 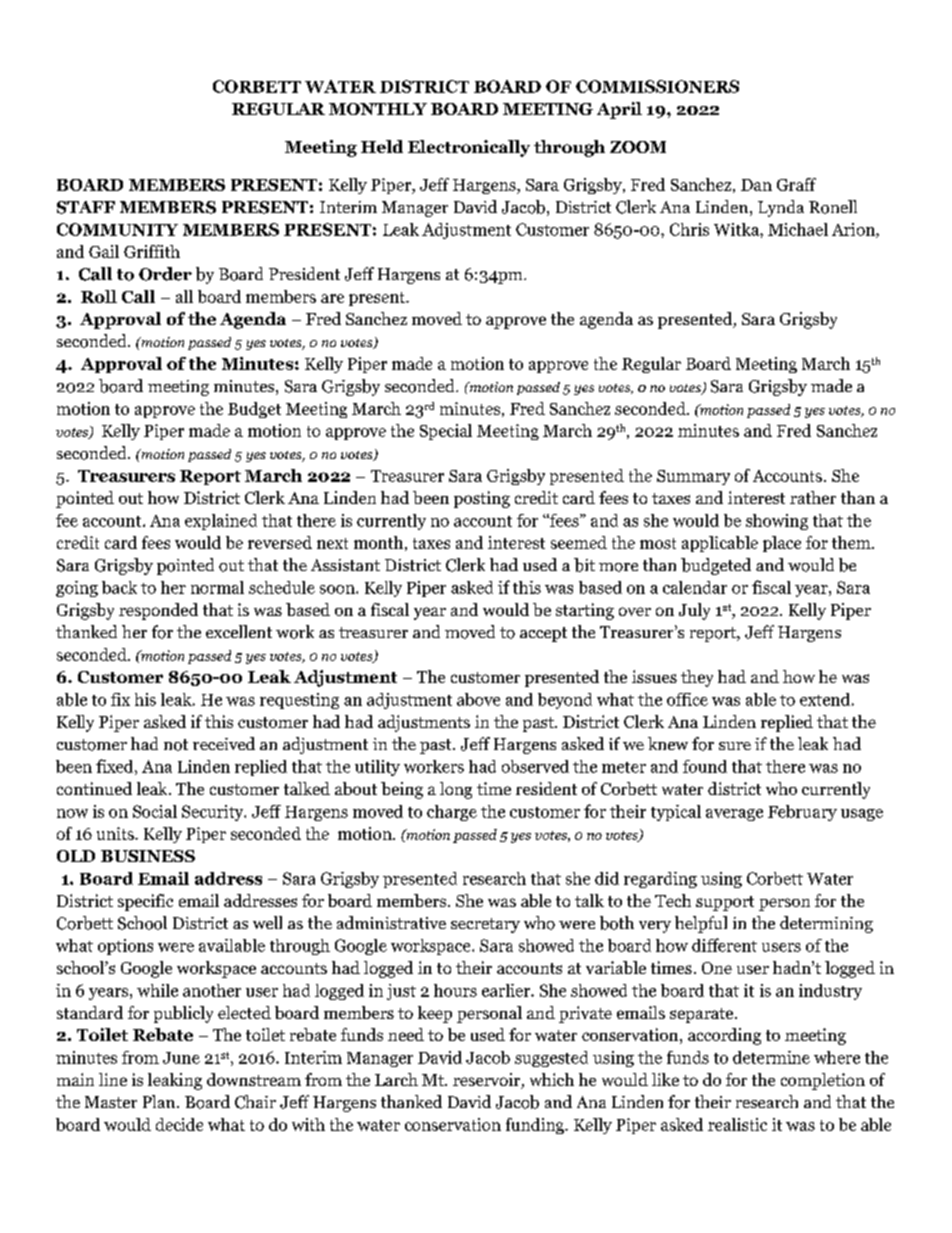 What do you see at coordinates (543, 634) in the page?
I see `accept` at bounding box center [543, 634].
